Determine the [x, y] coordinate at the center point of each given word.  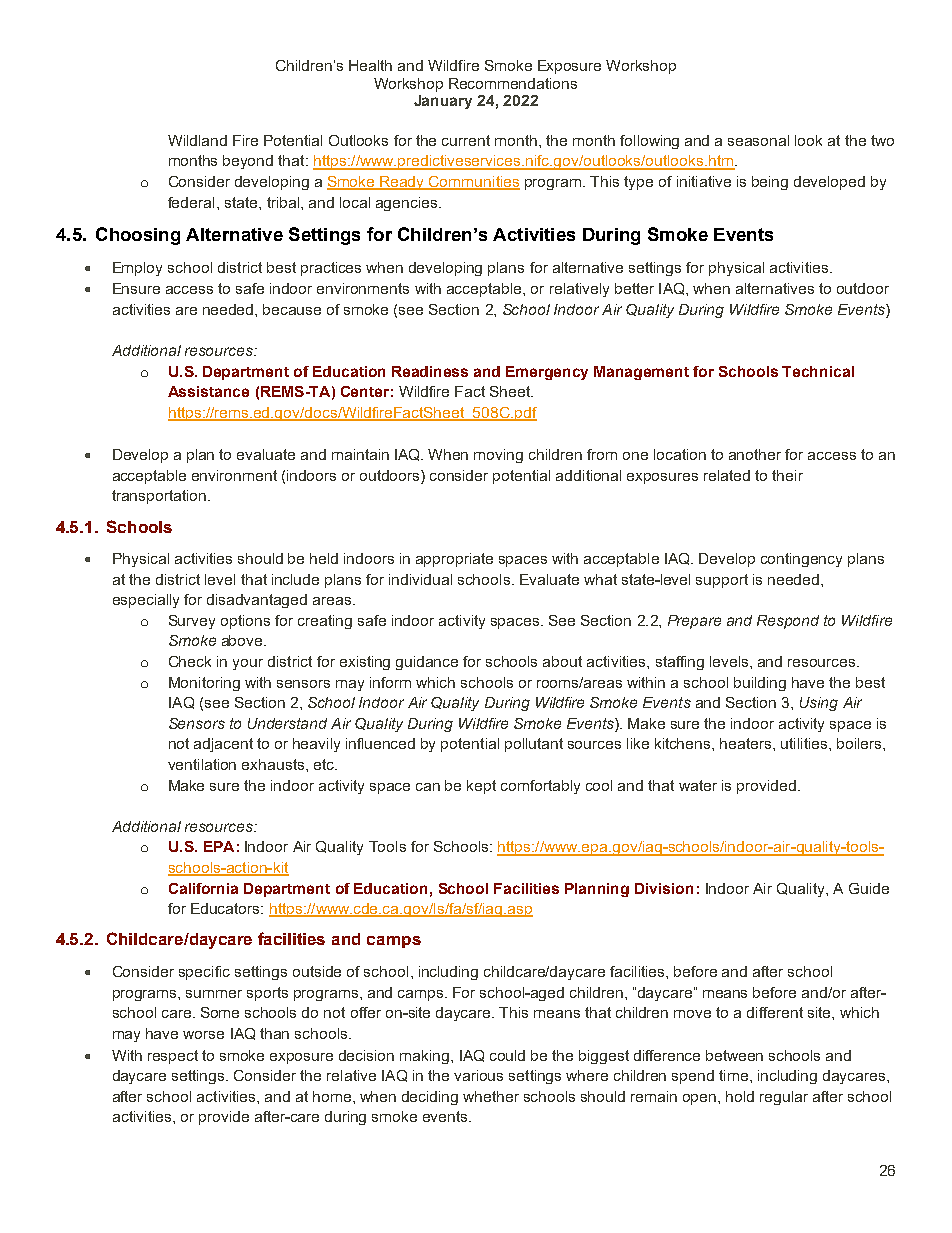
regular [784, 1098]
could [507, 1055]
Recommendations [513, 83]
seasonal [758, 140]
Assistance [208, 391]
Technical [818, 371]
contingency [801, 560]
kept [481, 787]
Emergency [547, 373]
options [245, 622]
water [698, 785]
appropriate [454, 560]
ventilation [202, 764]
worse [203, 1035]
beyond [248, 162]
